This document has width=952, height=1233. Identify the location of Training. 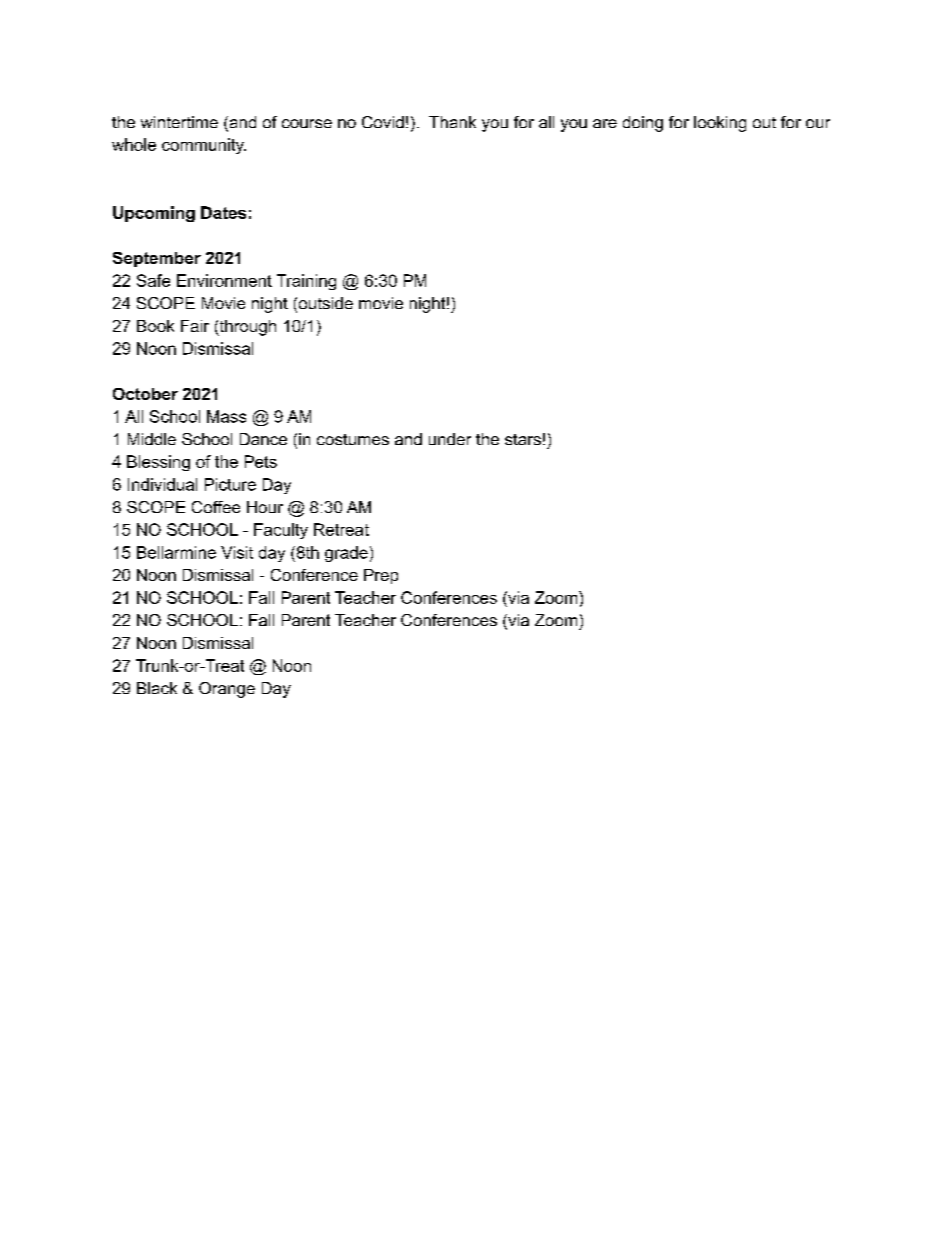
(306, 282).
